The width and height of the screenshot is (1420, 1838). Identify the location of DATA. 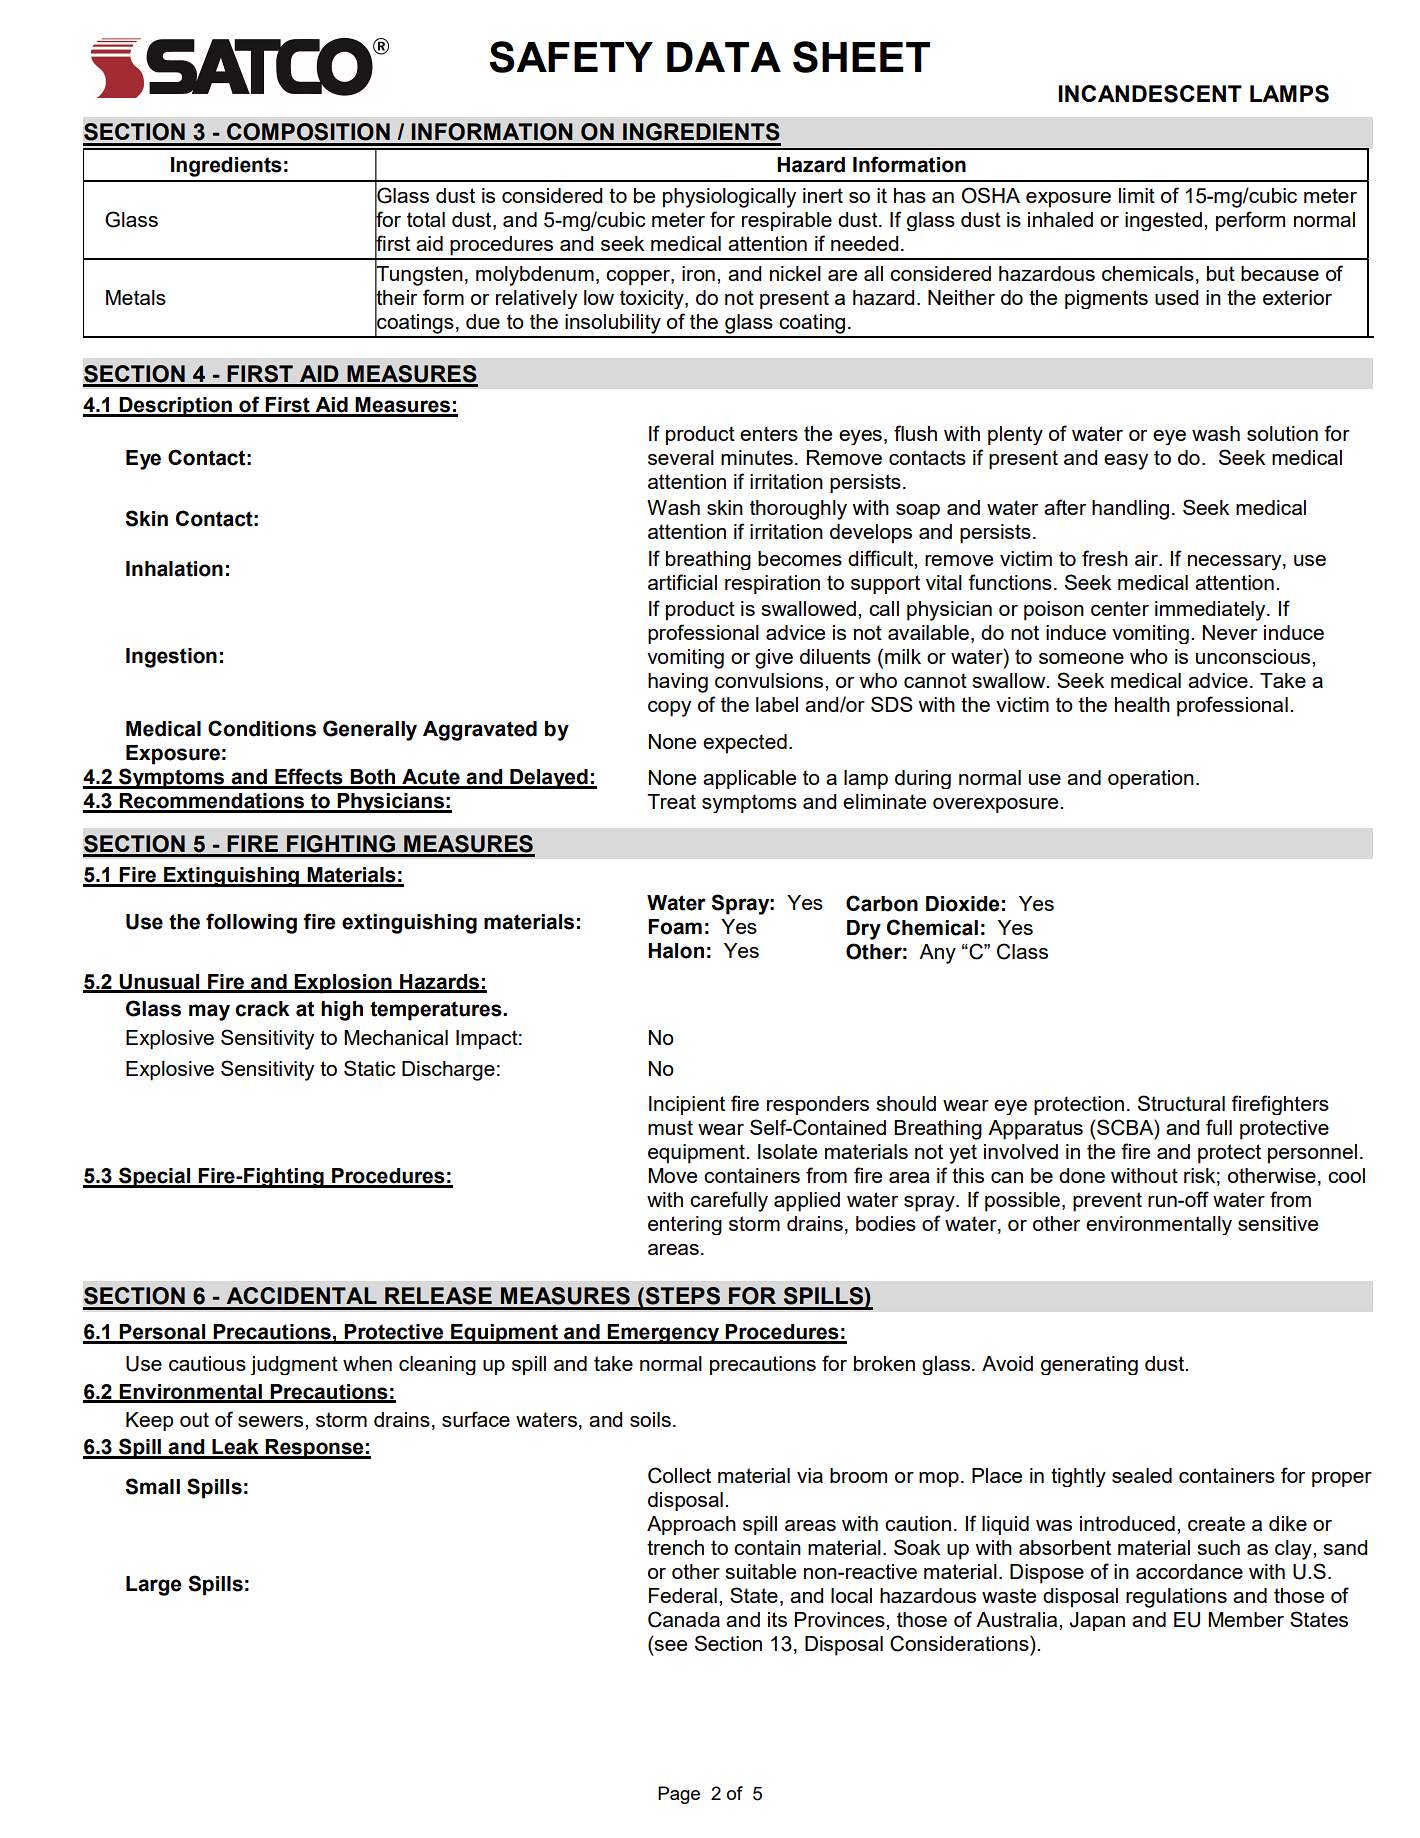
(724, 57).
